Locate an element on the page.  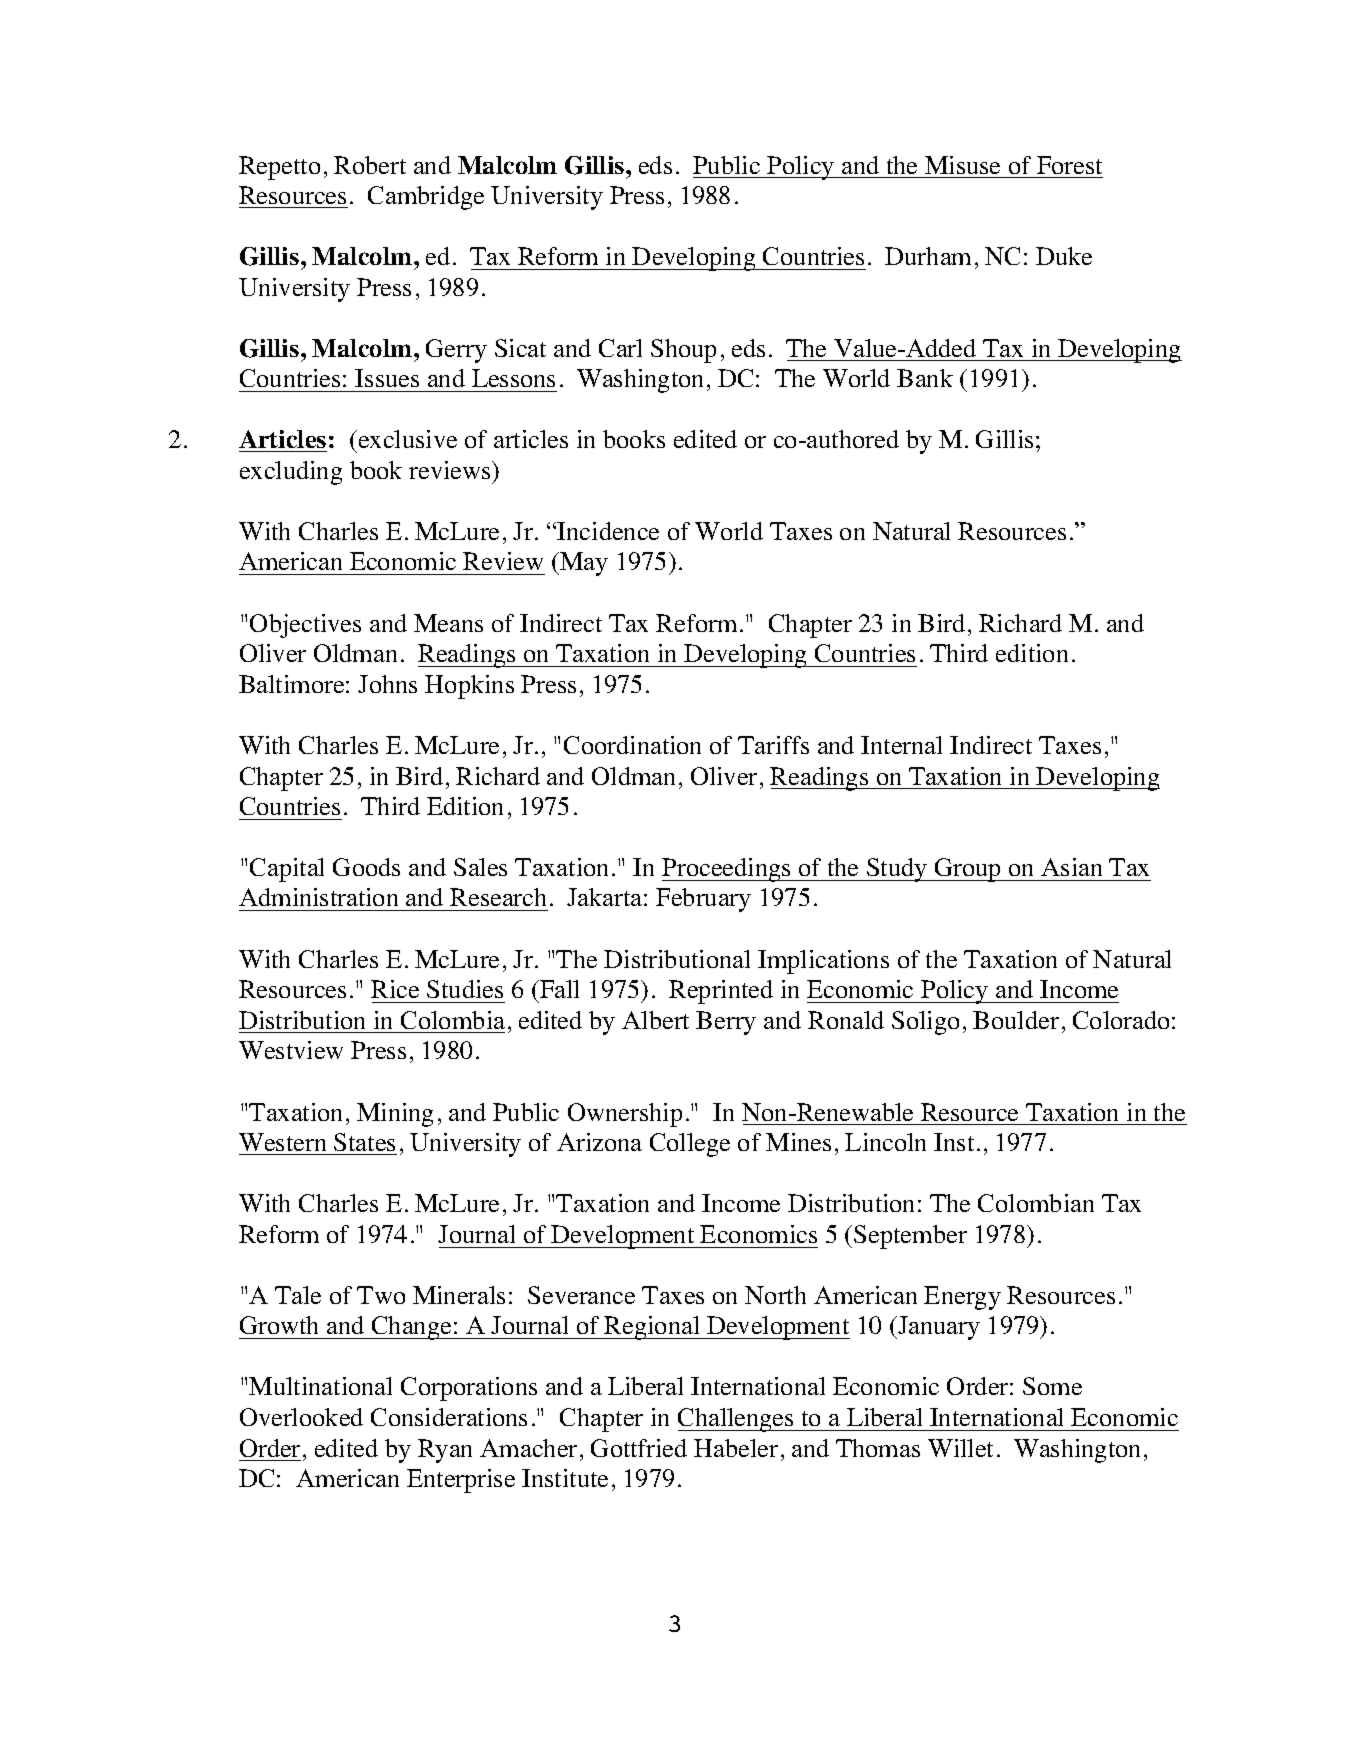
Forest is located at coordinates (1069, 165).
